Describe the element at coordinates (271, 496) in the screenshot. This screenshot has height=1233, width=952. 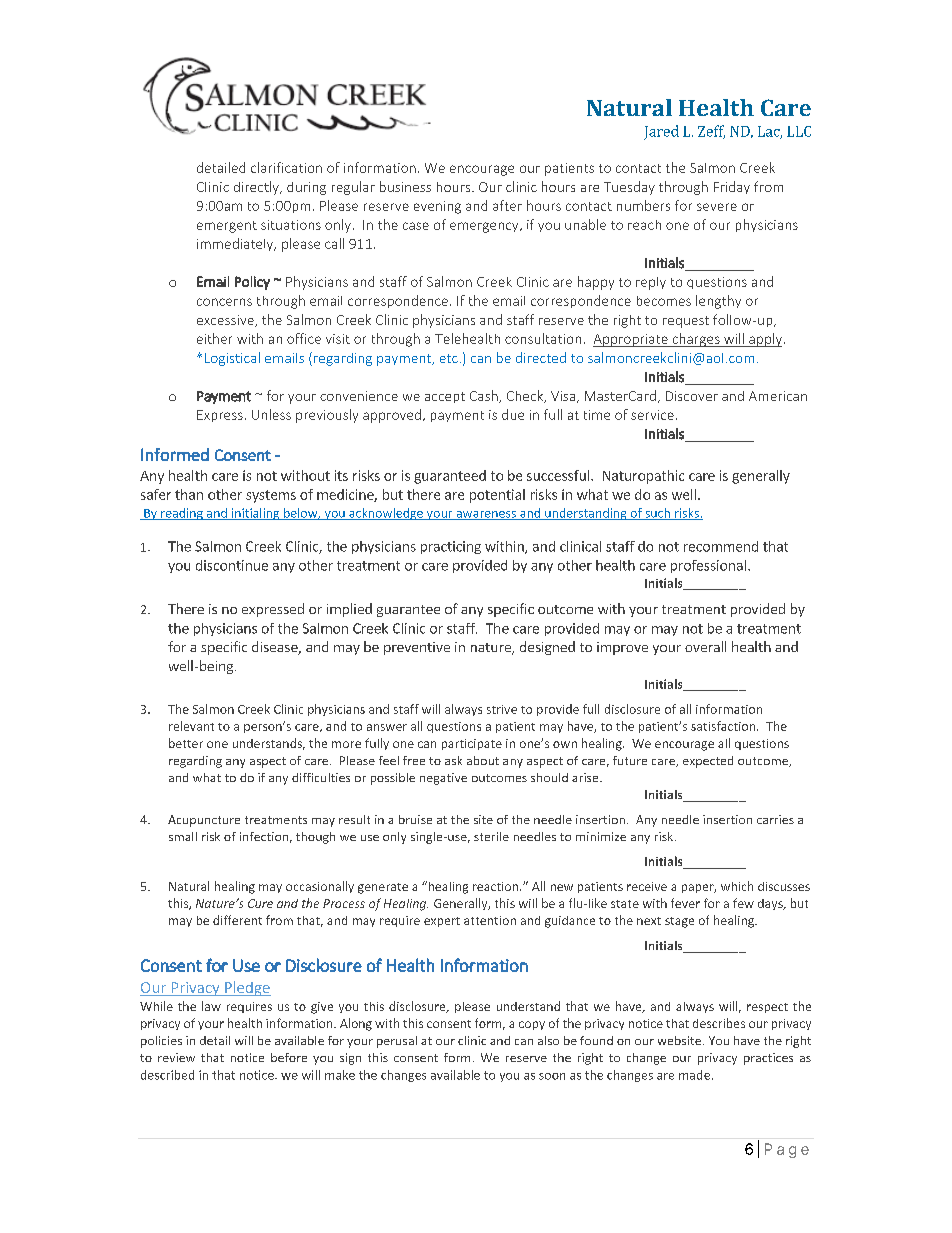
I see `systems` at that location.
